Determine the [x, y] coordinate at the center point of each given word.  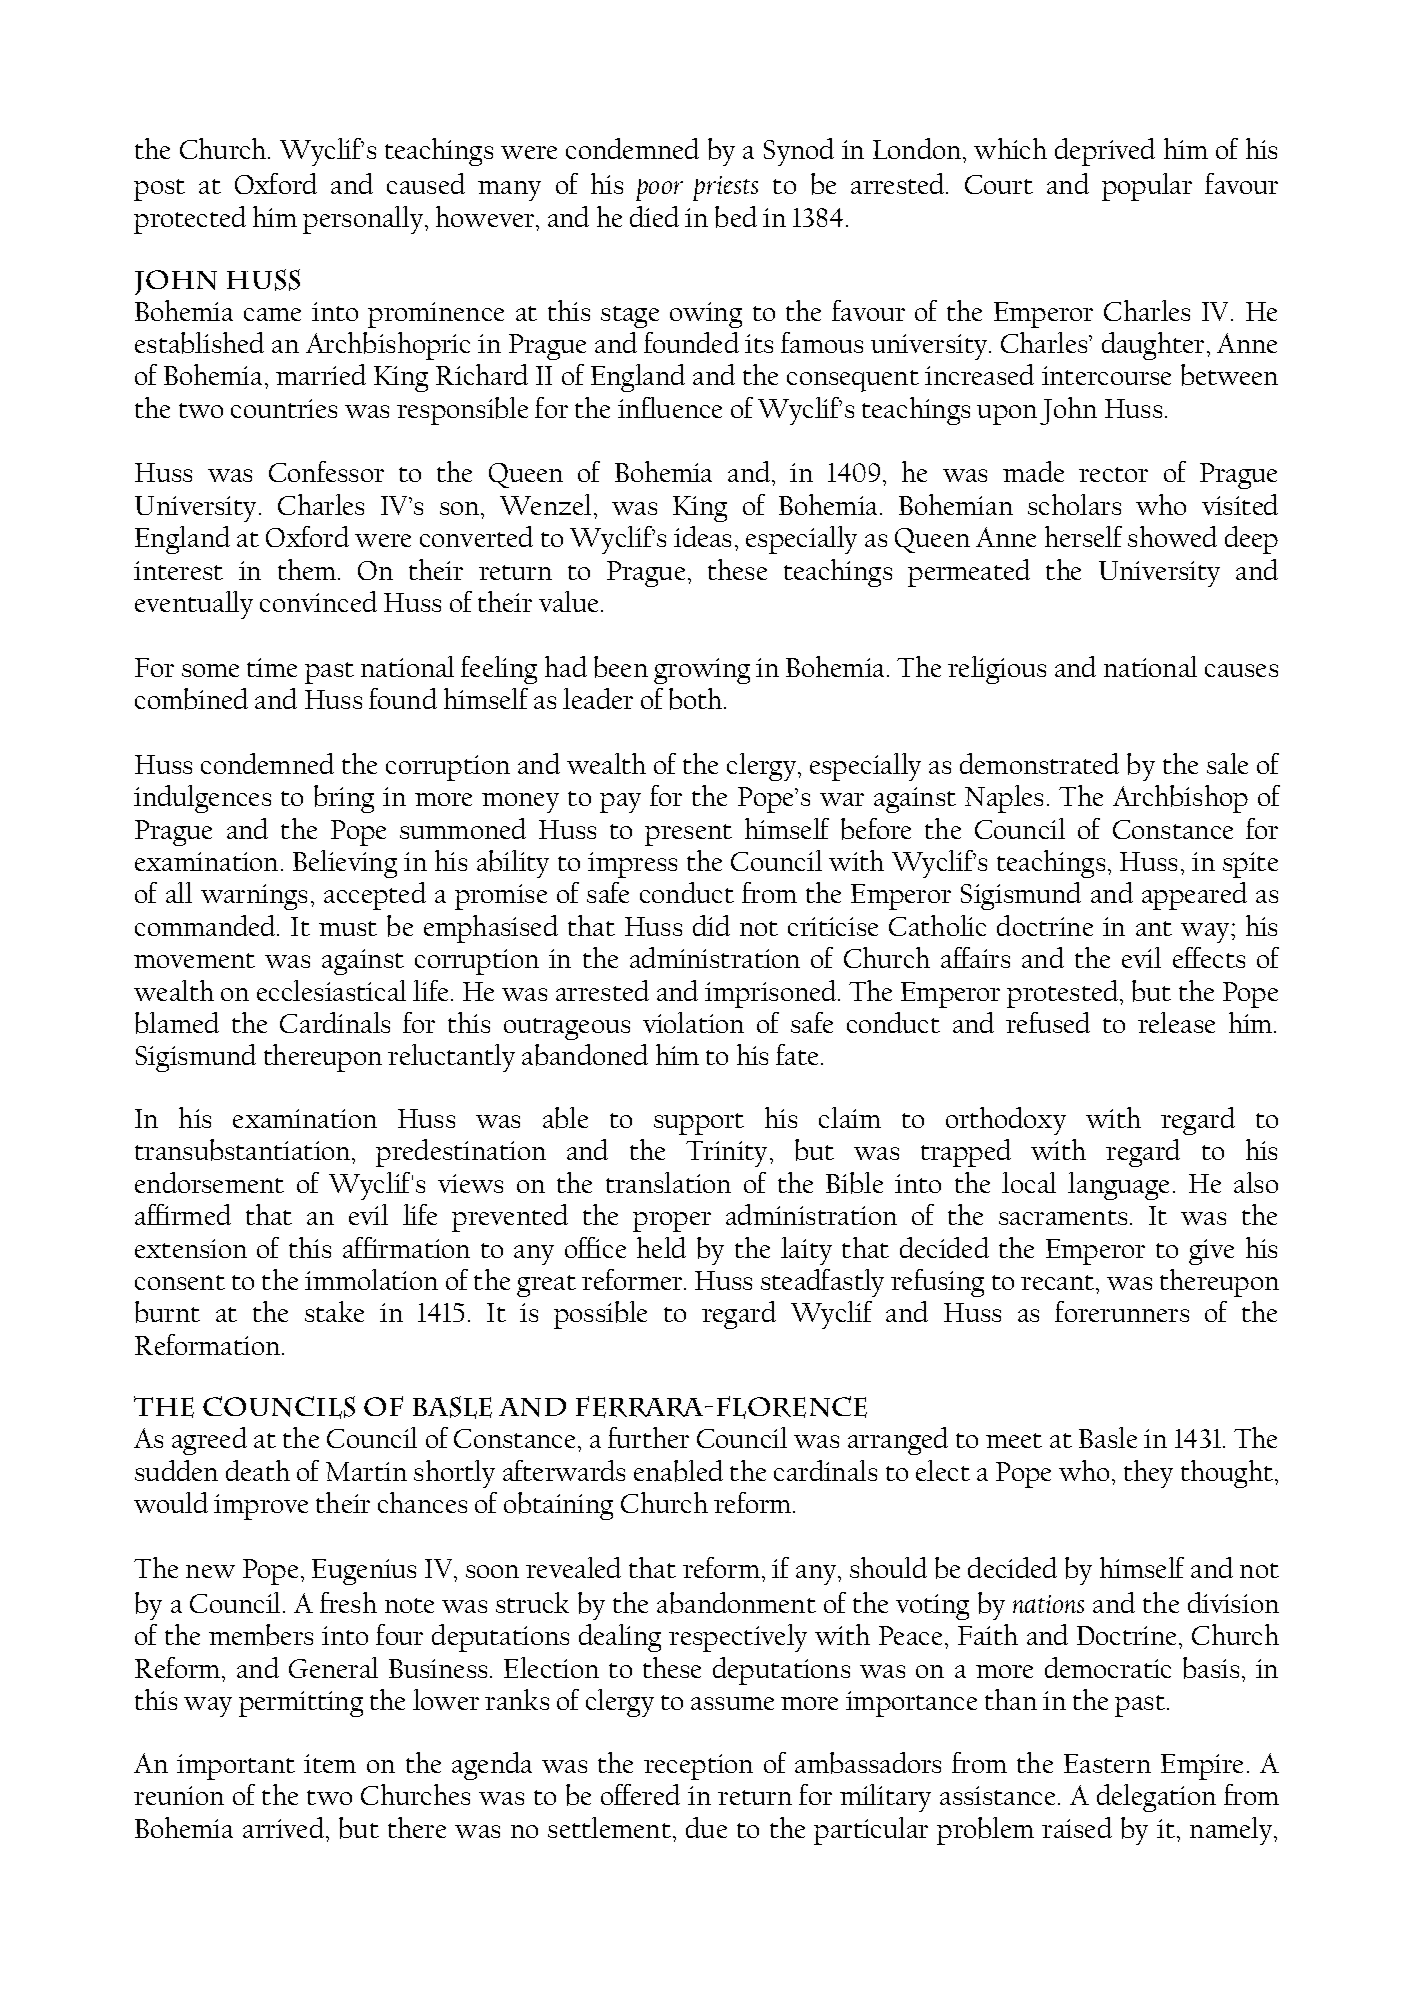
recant [1059, 1282]
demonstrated [1039, 763]
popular [1147, 187]
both [697, 699]
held [661, 1247]
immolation [371, 1279]
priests [725, 188]
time [272, 667]
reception [698, 1767]
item [330, 1763]
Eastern [1107, 1763]
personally [364, 220]
